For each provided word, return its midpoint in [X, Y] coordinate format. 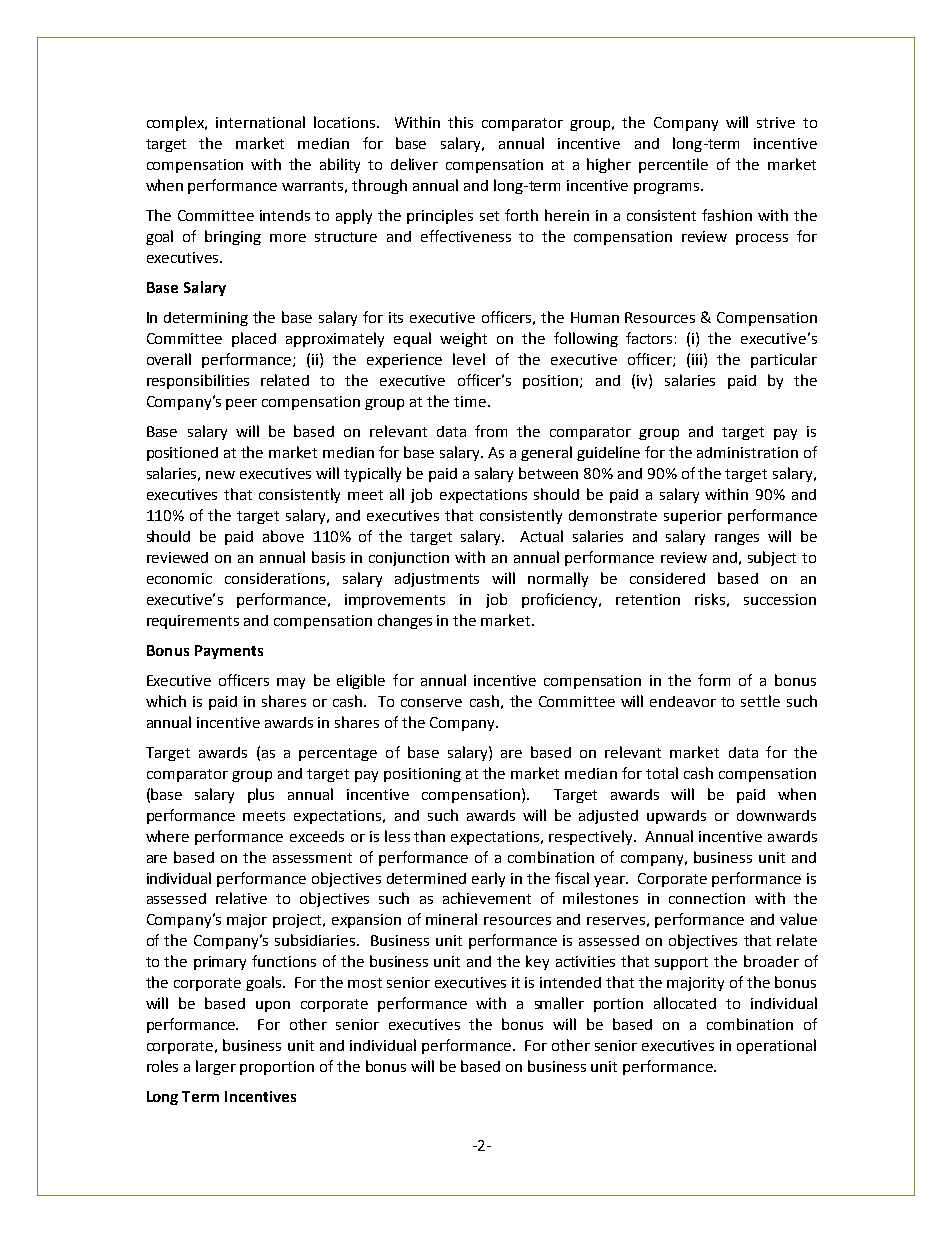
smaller [559, 1003]
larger [216, 1067]
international [260, 122]
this [460, 122]
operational [776, 1046]
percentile [673, 165]
